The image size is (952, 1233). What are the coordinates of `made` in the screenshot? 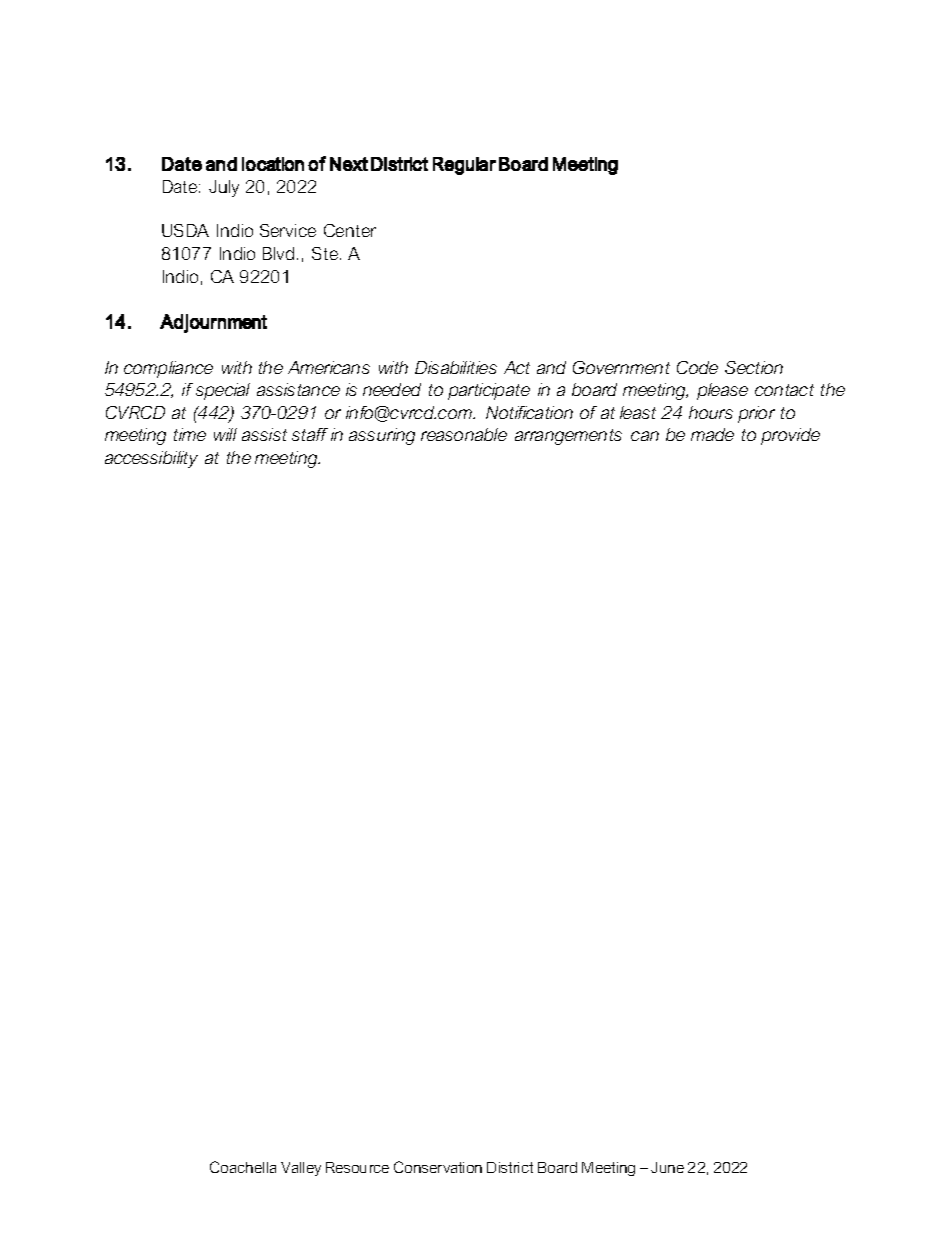 It's located at (712, 434).
